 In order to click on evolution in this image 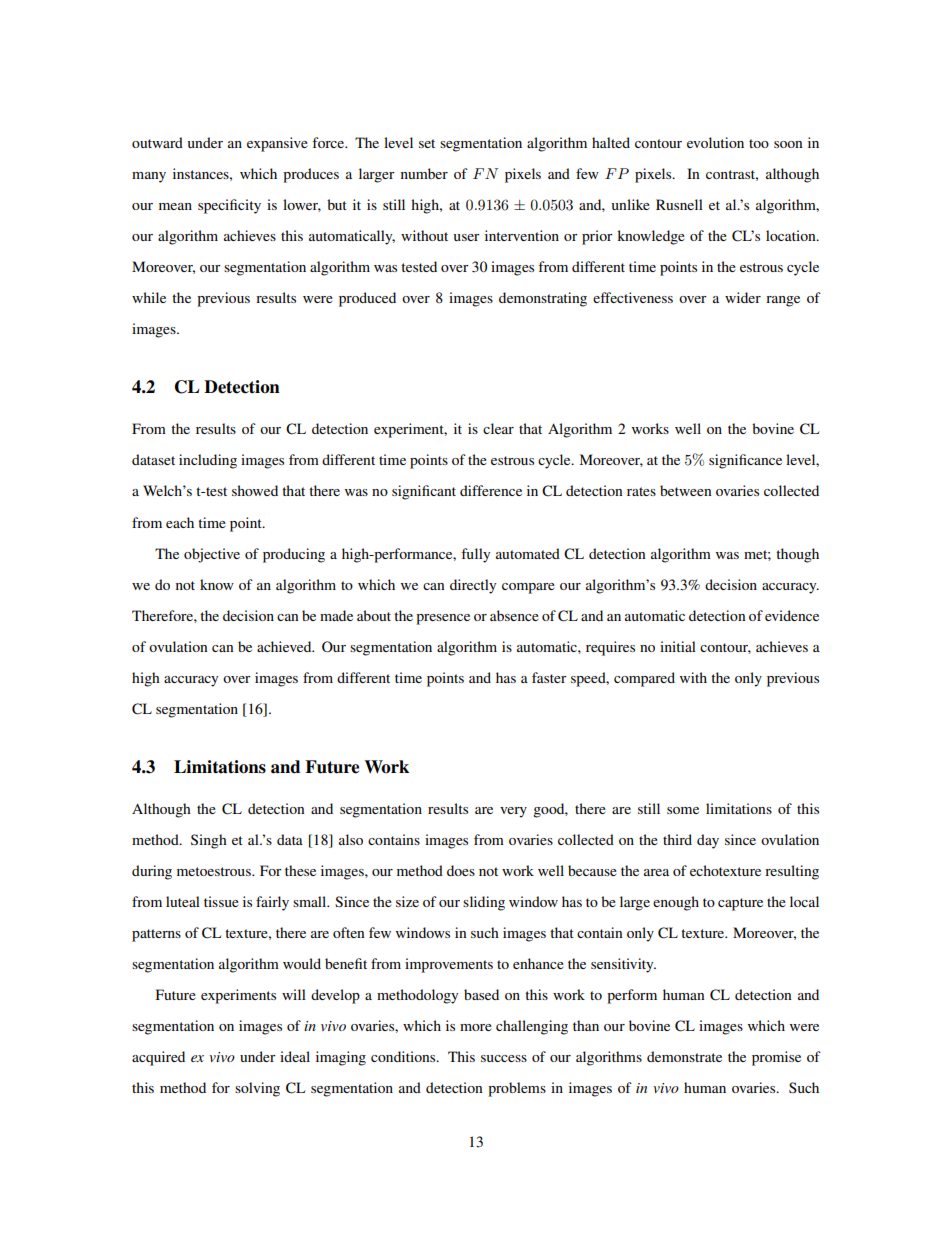, I will do `click(715, 142)`.
